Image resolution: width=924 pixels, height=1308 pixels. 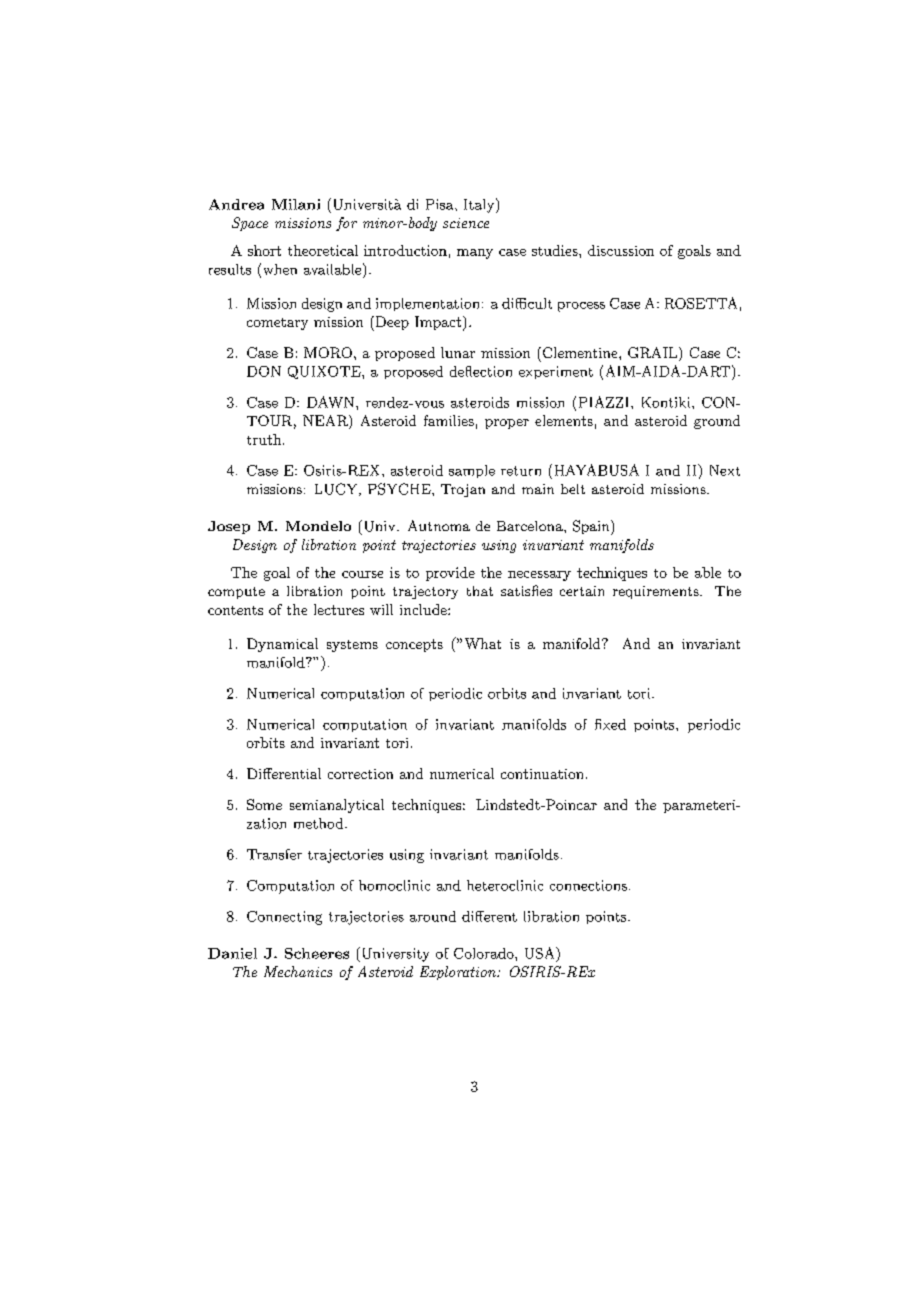 What do you see at coordinates (282, 645) in the document?
I see `Dynamical` at bounding box center [282, 645].
